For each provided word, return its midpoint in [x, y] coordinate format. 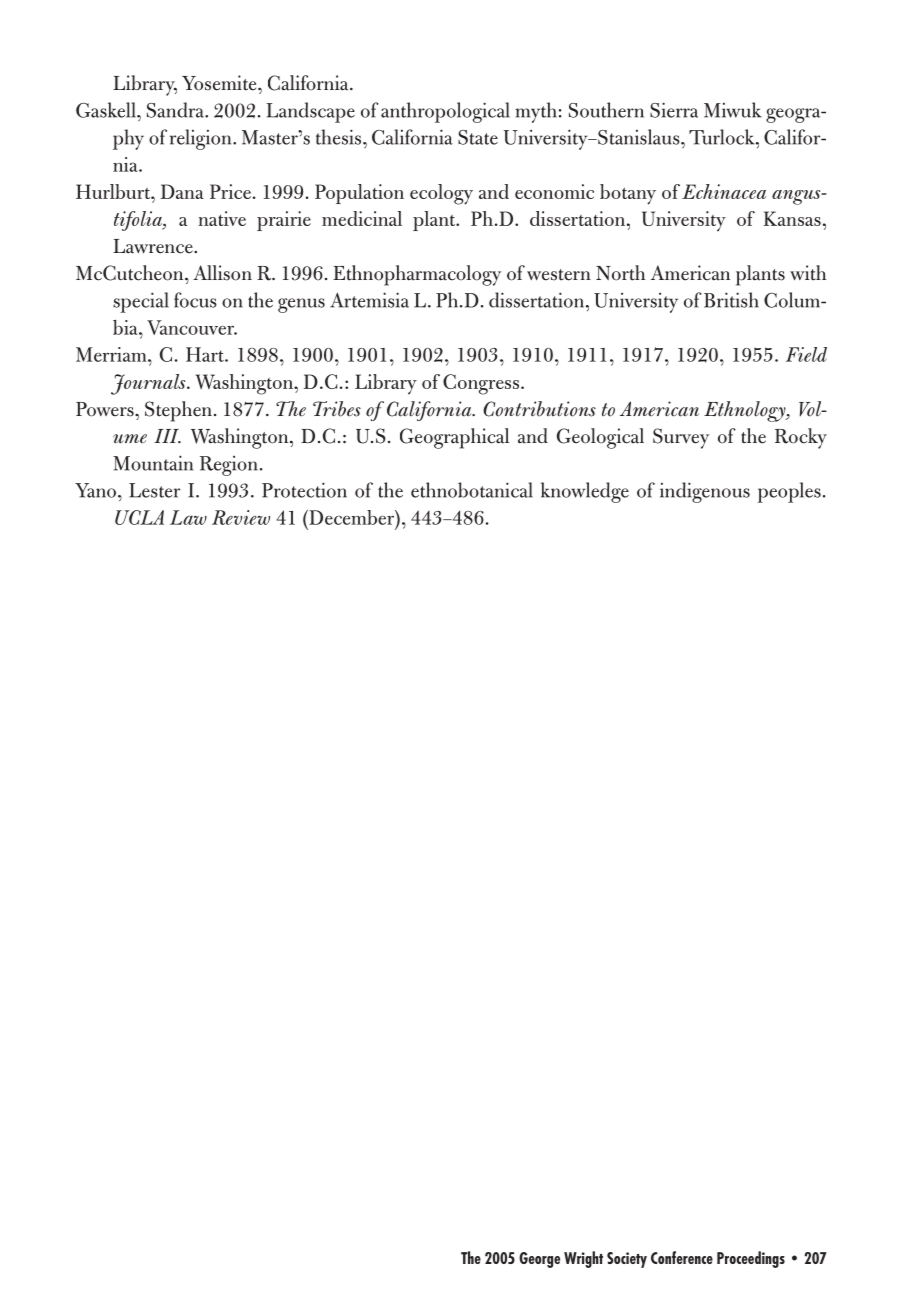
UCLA [139, 517]
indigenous [705, 492]
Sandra [176, 110]
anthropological [445, 112]
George [539, 1260]
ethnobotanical [472, 490]
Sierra [674, 110]
